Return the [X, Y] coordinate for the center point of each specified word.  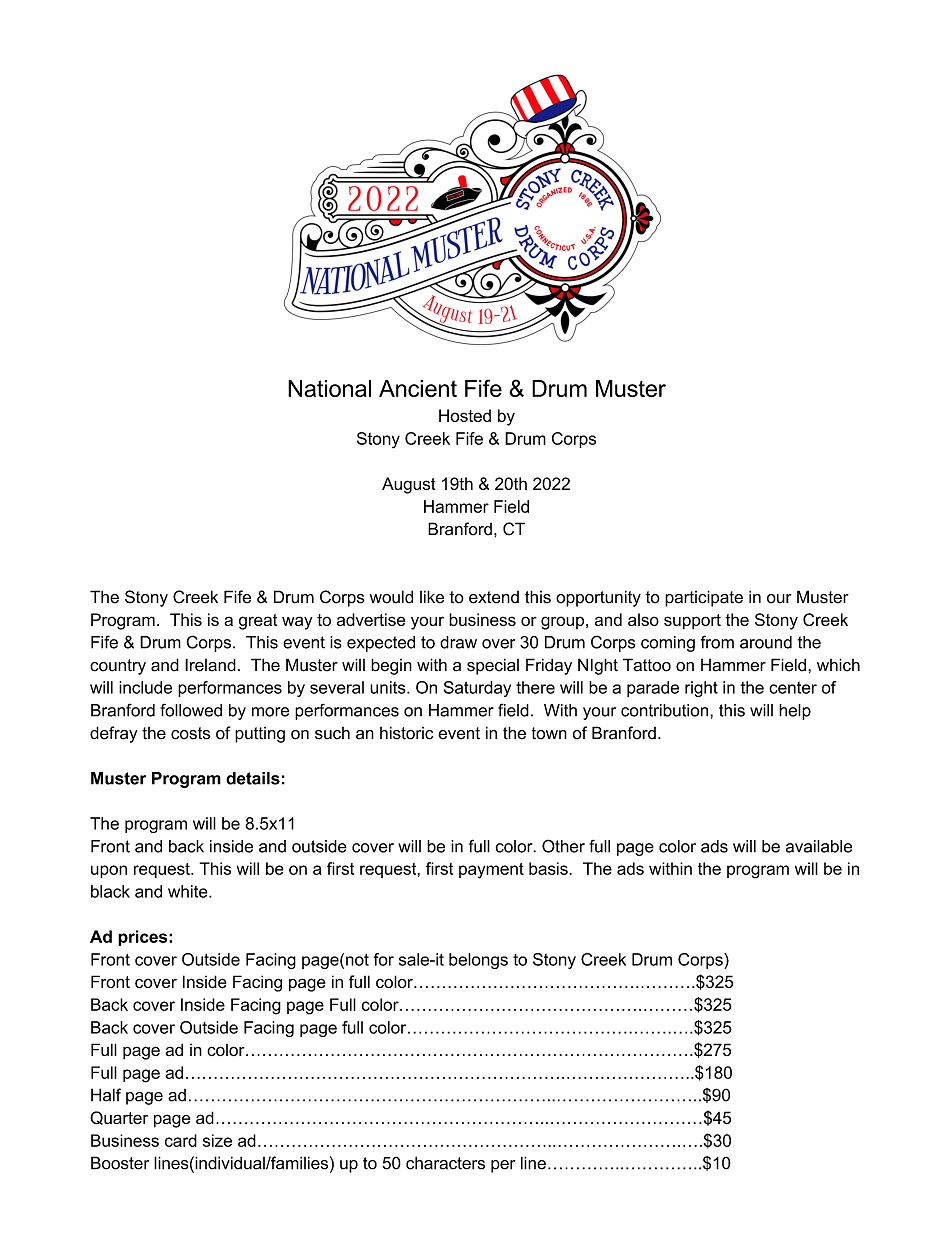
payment [491, 871]
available [819, 846]
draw [458, 642]
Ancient [418, 388]
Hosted [465, 415]
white [189, 891]
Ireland [210, 665]
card [181, 1140]
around [766, 642]
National [329, 388]
